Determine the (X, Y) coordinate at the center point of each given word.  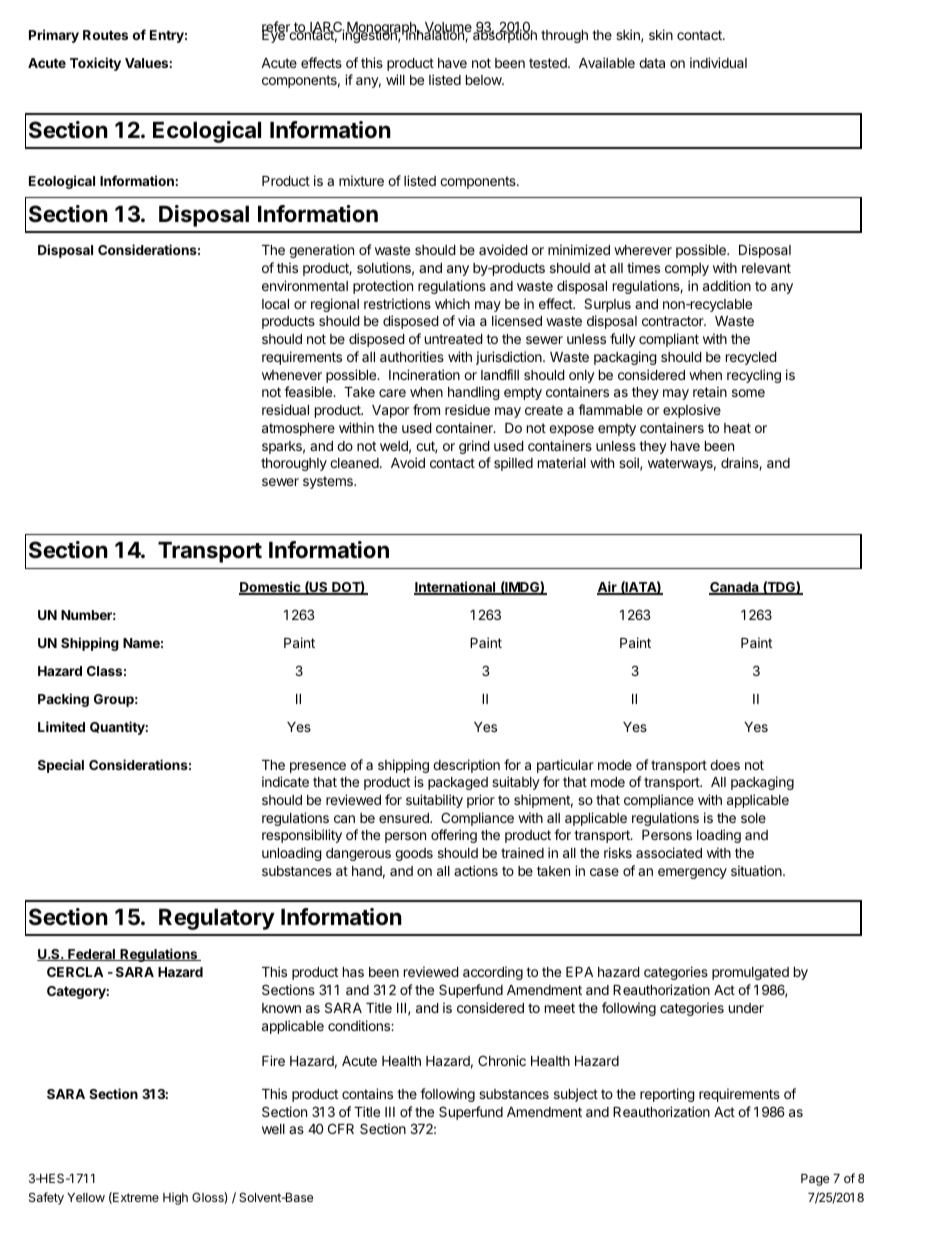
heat (737, 428)
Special (61, 766)
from (426, 409)
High (175, 1198)
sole (753, 818)
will (395, 79)
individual (718, 62)
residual (285, 409)
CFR (341, 1128)
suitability (434, 801)
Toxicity (95, 64)
